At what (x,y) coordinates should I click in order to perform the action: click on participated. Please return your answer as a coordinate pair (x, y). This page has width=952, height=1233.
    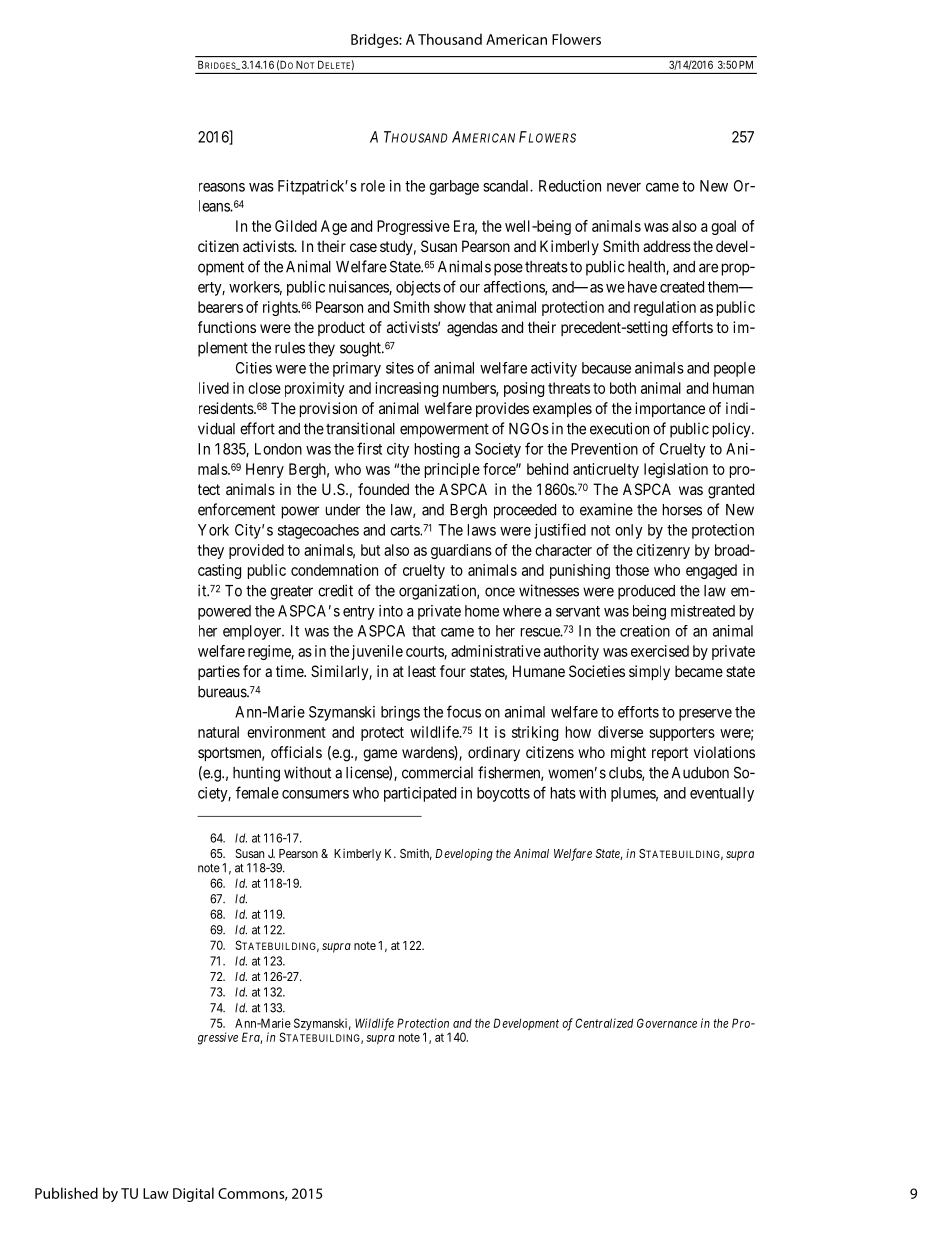
    Looking at the image, I should click on (420, 794).
